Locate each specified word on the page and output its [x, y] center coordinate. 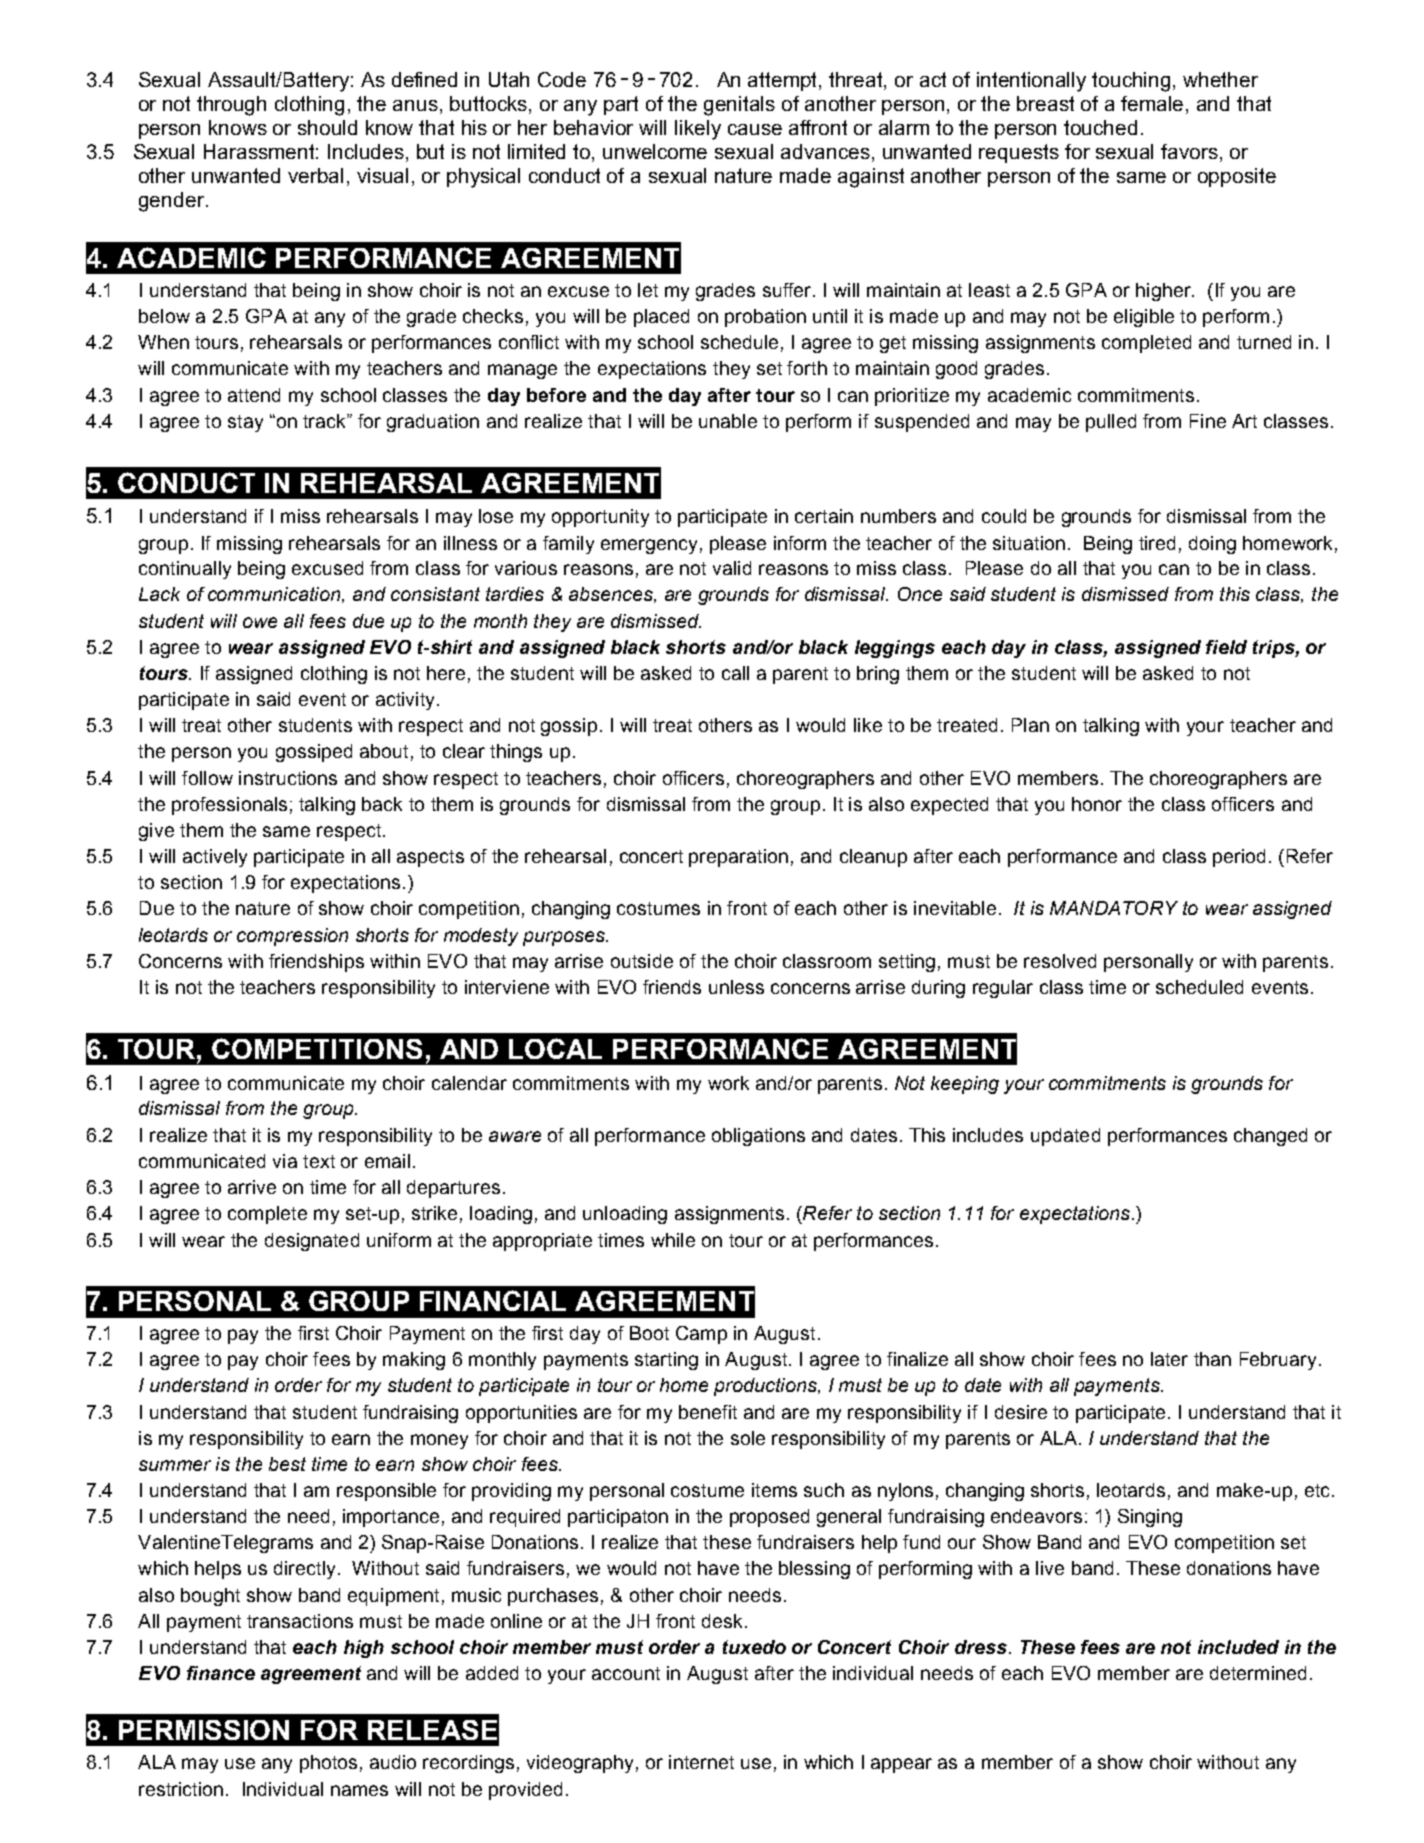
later [1169, 1359]
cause [755, 129]
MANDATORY [1114, 908]
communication [274, 594]
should [327, 127]
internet [701, 1762]
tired [1157, 543]
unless [736, 987]
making [414, 1361]
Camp [701, 1335]
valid [732, 568]
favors [1189, 151]
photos [328, 1764]
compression [292, 937]
